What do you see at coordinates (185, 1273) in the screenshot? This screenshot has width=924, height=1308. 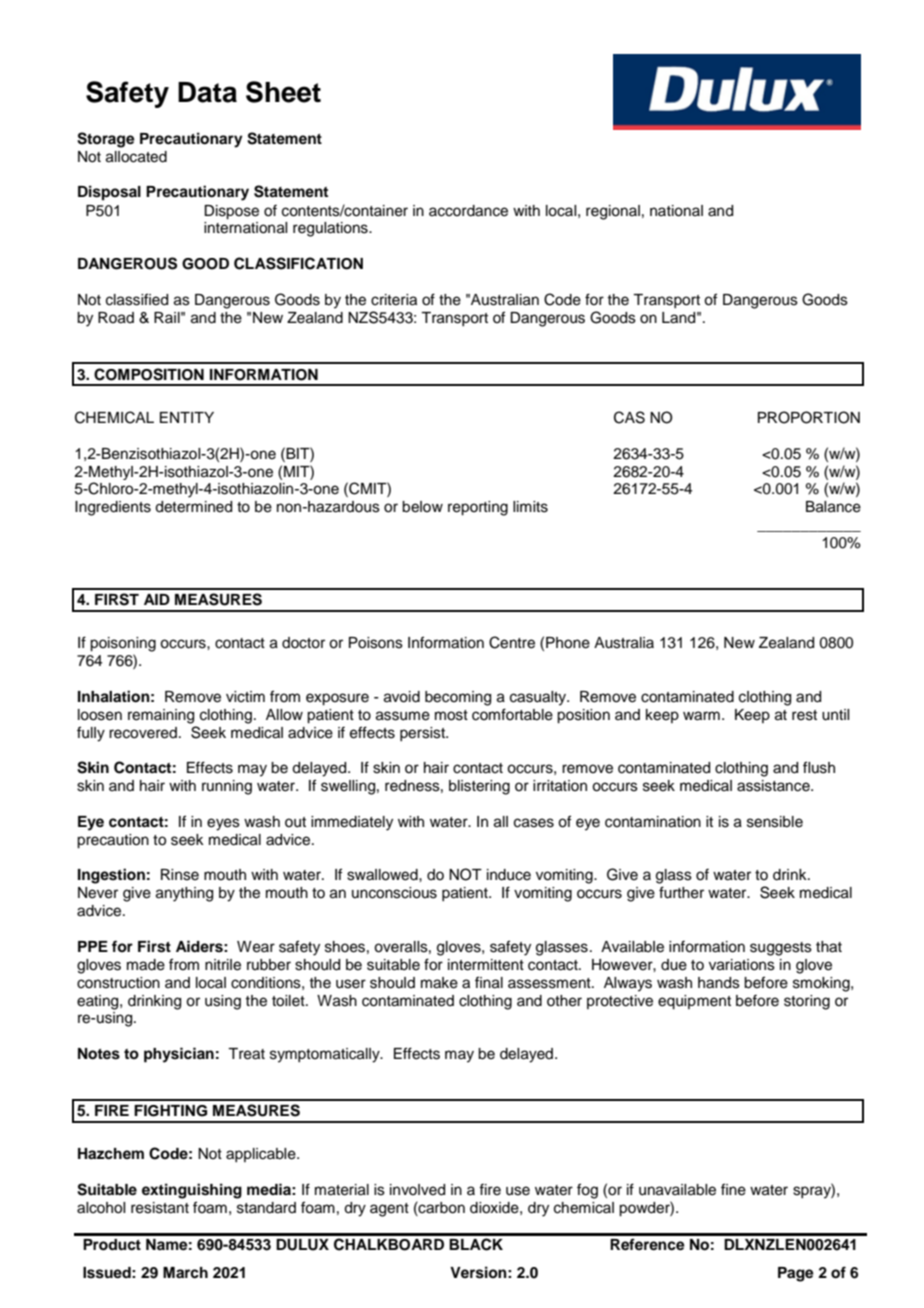 I see `March` at bounding box center [185, 1273].
